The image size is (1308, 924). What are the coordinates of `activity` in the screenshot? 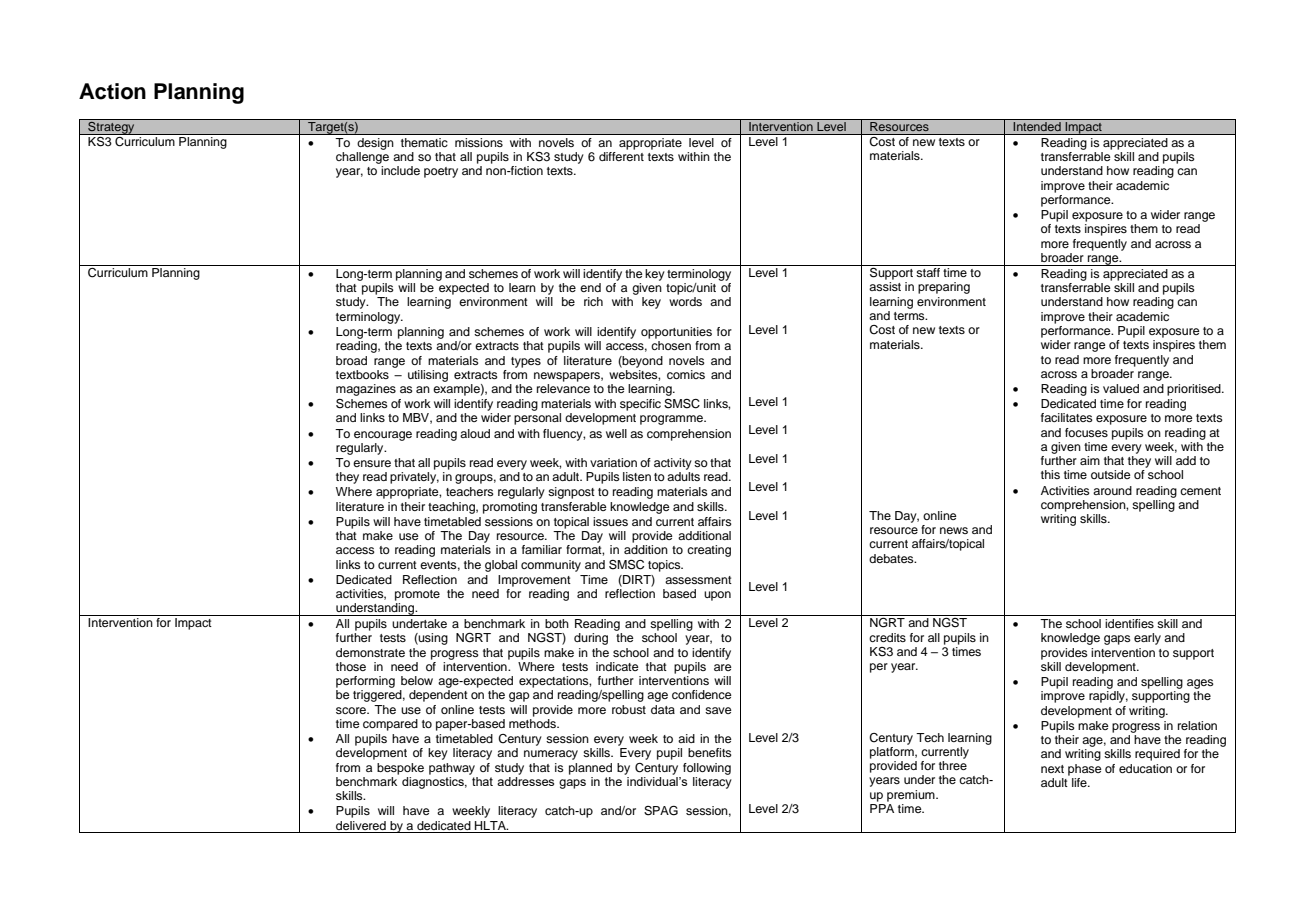 It's located at (673, 464).
